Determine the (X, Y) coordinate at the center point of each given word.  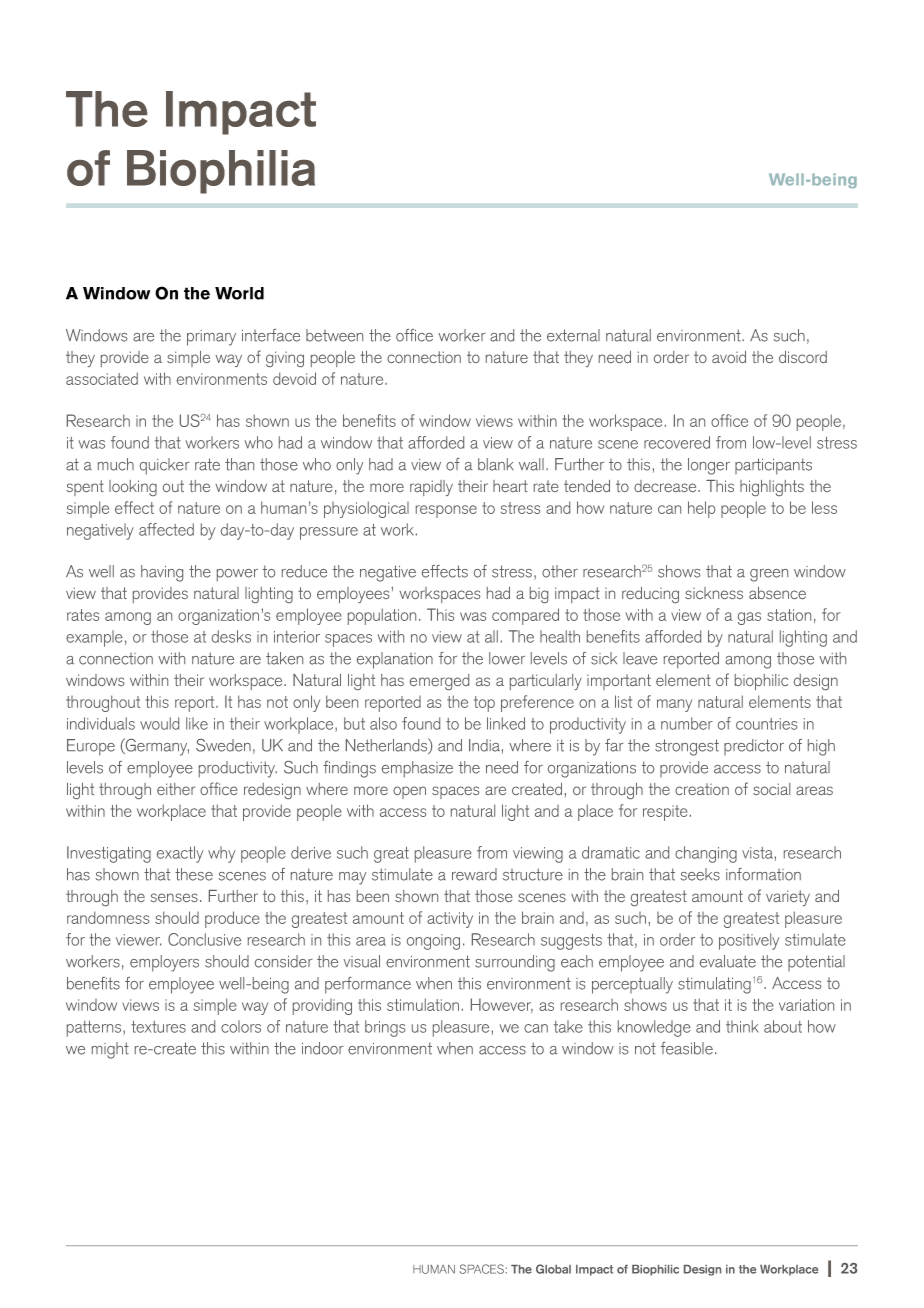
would (159, 723)
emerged (439, 682)
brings (385, 1028)
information (763, 874)
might (110, 1050)
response (446, 511)
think (742, 1026)
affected (166, 529)
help (701, 509)
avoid (729, 357)
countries (766, 724)
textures (158, 1027)
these (194, 874)
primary (211, 338)
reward (474, 874)
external (573, 335)
